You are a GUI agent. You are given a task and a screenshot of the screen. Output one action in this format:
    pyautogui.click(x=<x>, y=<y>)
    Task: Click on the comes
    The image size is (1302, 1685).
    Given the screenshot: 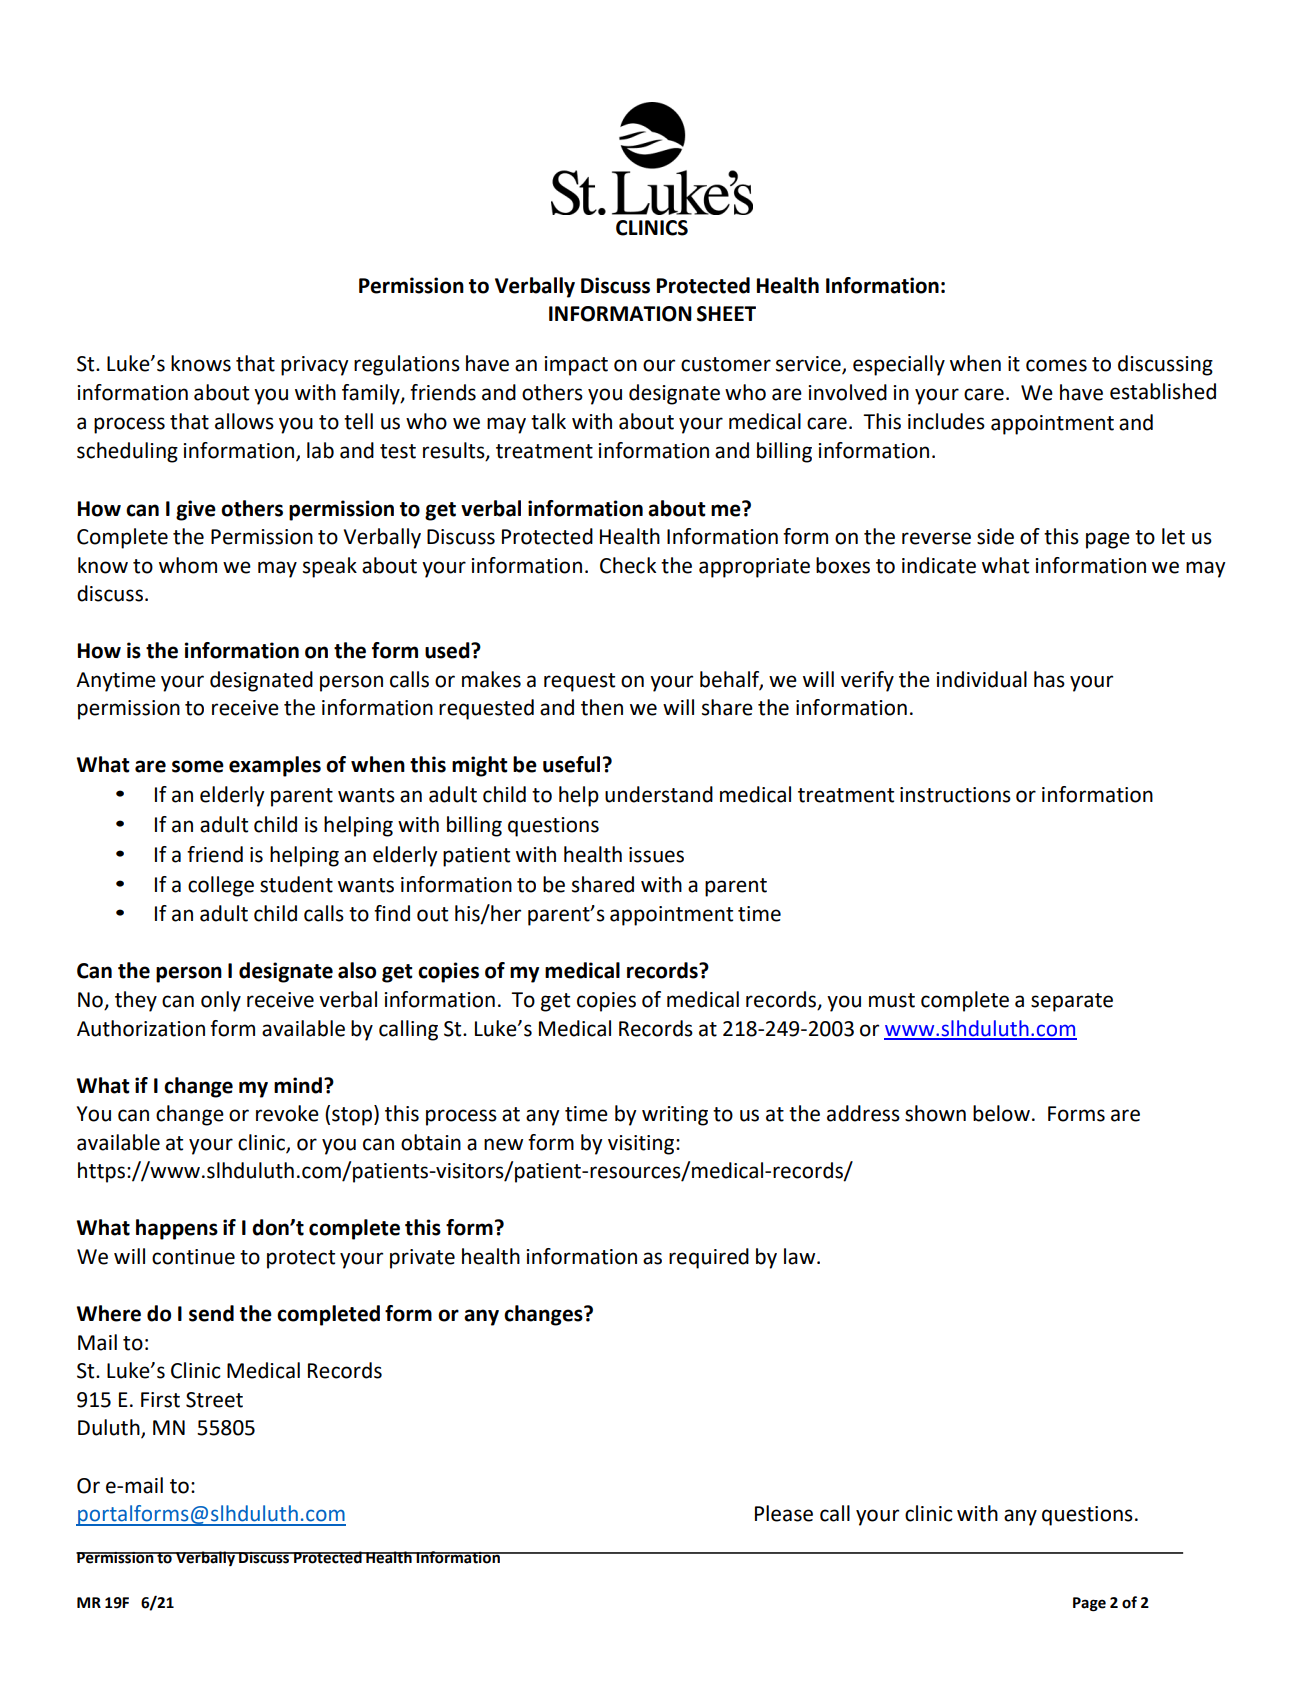 What is the action you would take?
    pyautogui.click(x=1056, y=365)
